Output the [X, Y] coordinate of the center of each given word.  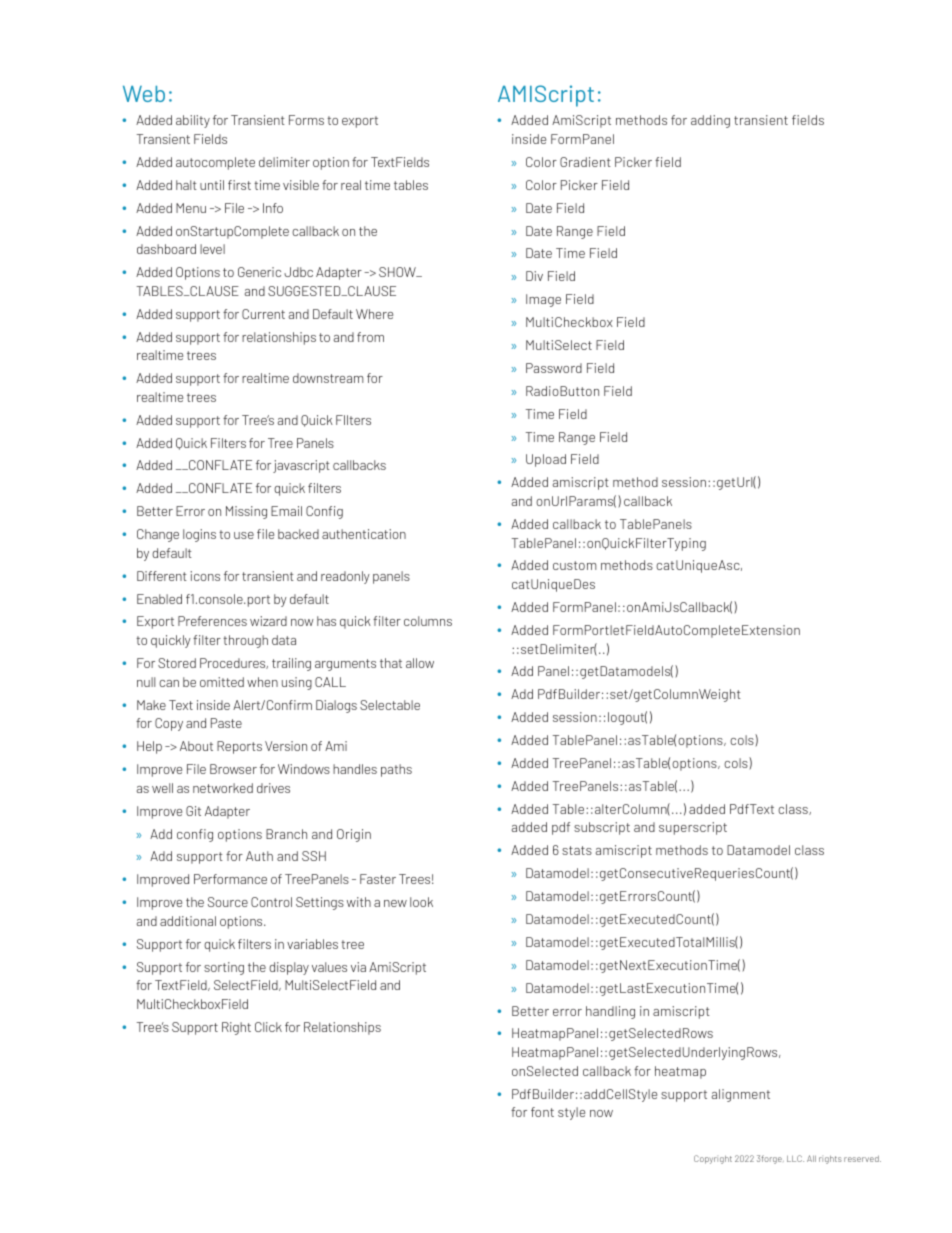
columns [428, 621]
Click [268, 1027]
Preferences [212, 621]
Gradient [585, 162]
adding [710, 121]
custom [575, 565]
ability [193, 121]
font [542, 1112]
